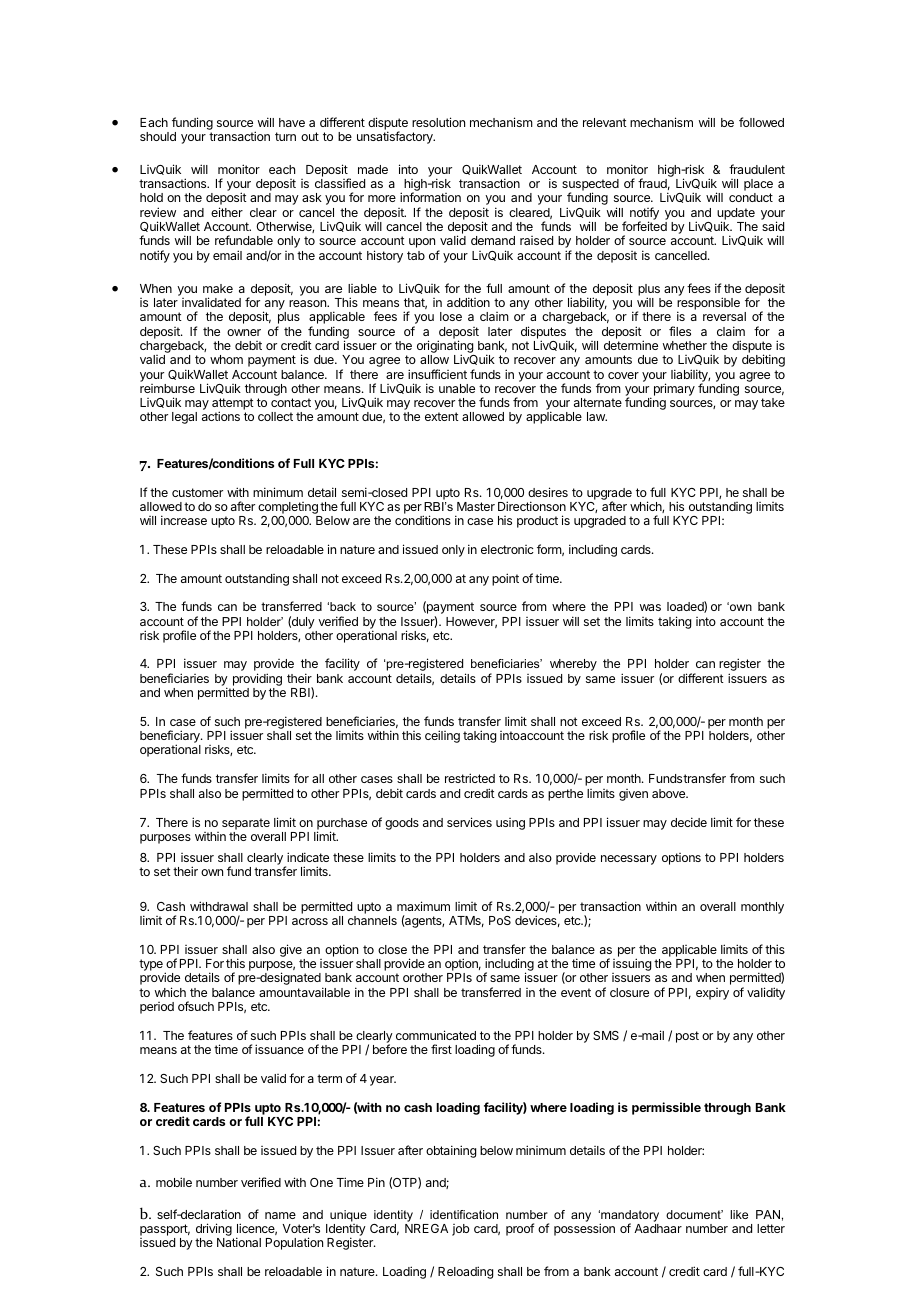 This image has height=1307, width=924. What do you see at coordinates (239, 1242) in the image?
I see `National` at bounding box center [239, 1242].
